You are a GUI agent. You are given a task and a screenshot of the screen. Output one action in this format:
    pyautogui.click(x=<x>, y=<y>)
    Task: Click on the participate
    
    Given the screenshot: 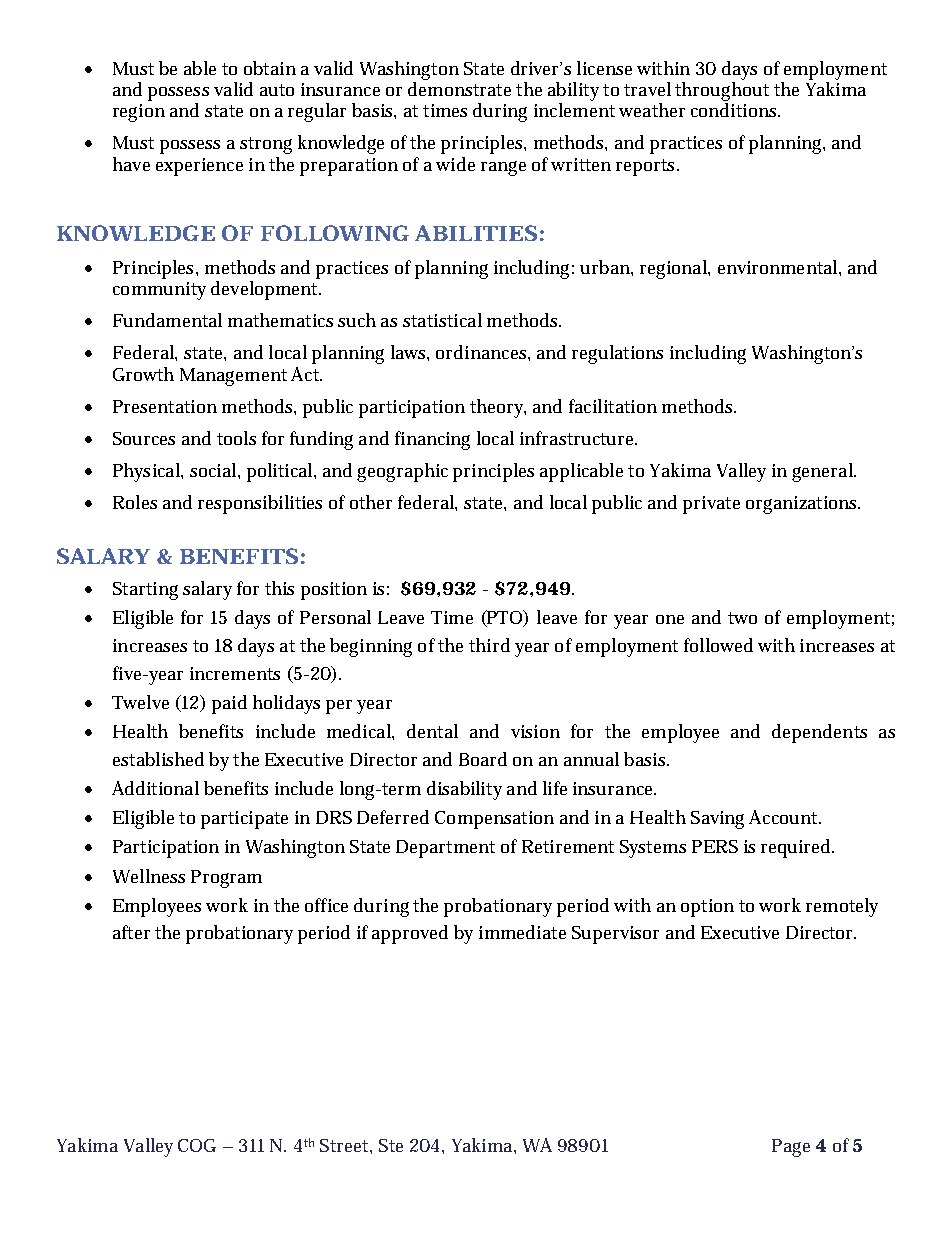 What is the action you would take?
    pyautogui.click(x=244, y=820)
